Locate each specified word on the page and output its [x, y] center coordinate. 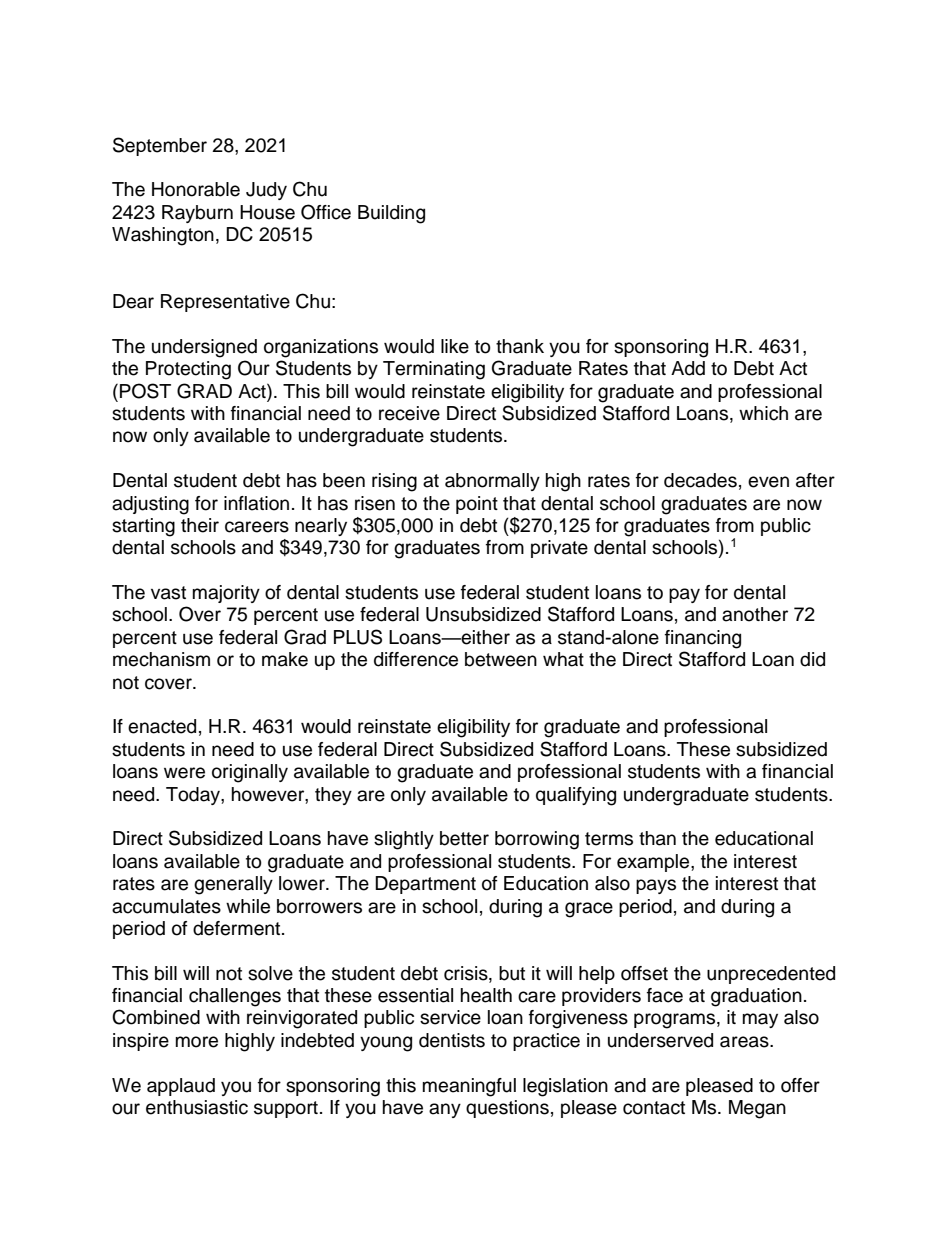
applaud [181, 1087]
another [755, 614]
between [501, 659]
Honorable [196, 189]
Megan [757, 1109]
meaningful [469, 1087]
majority [226, 594]
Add [688, 368]
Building [391, 214]
